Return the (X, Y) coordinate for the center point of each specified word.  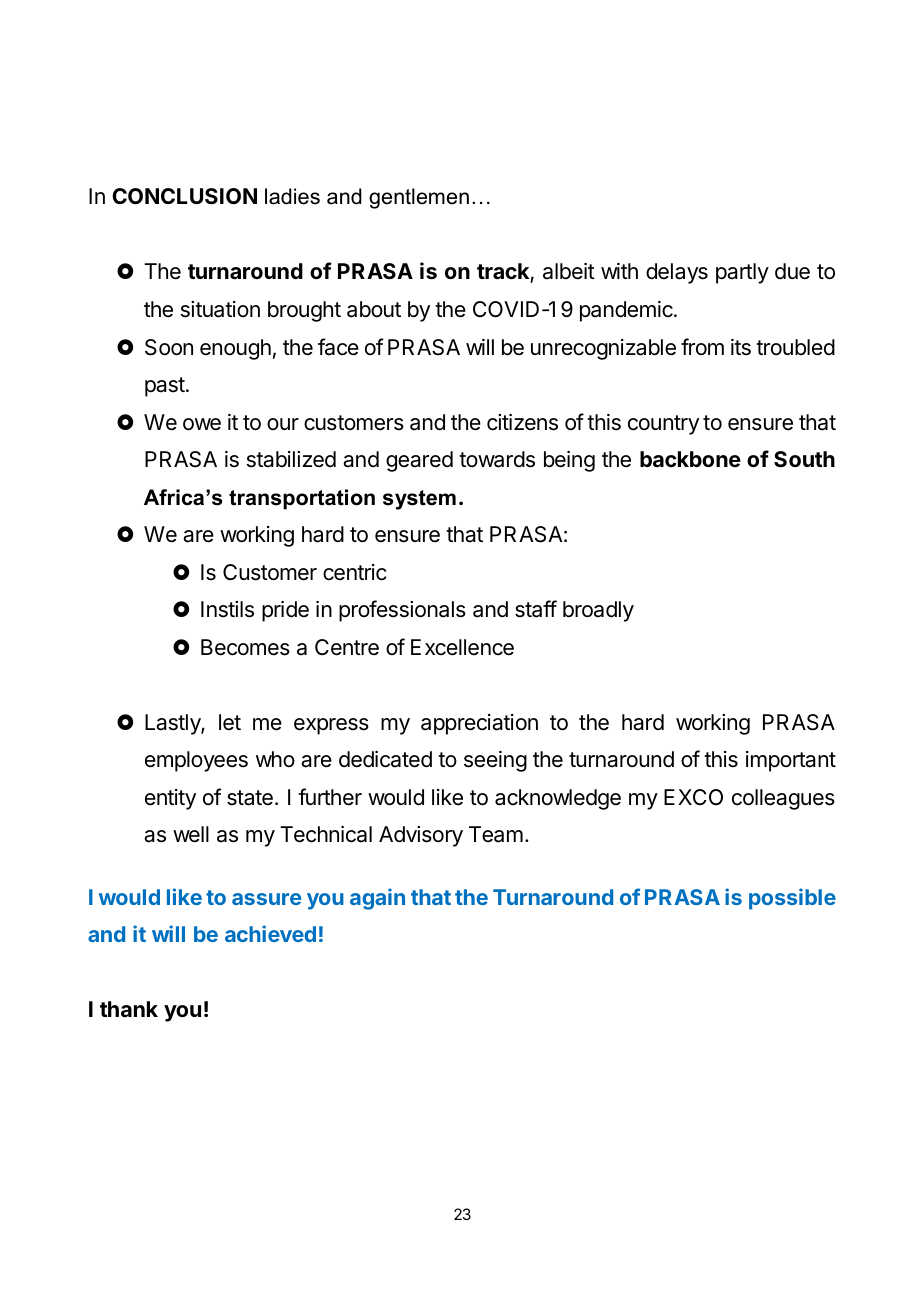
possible (792, 899)
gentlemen (419, 198)
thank (129, 1009)
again (377, 899)
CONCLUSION (184, 196)
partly (742, 273)
